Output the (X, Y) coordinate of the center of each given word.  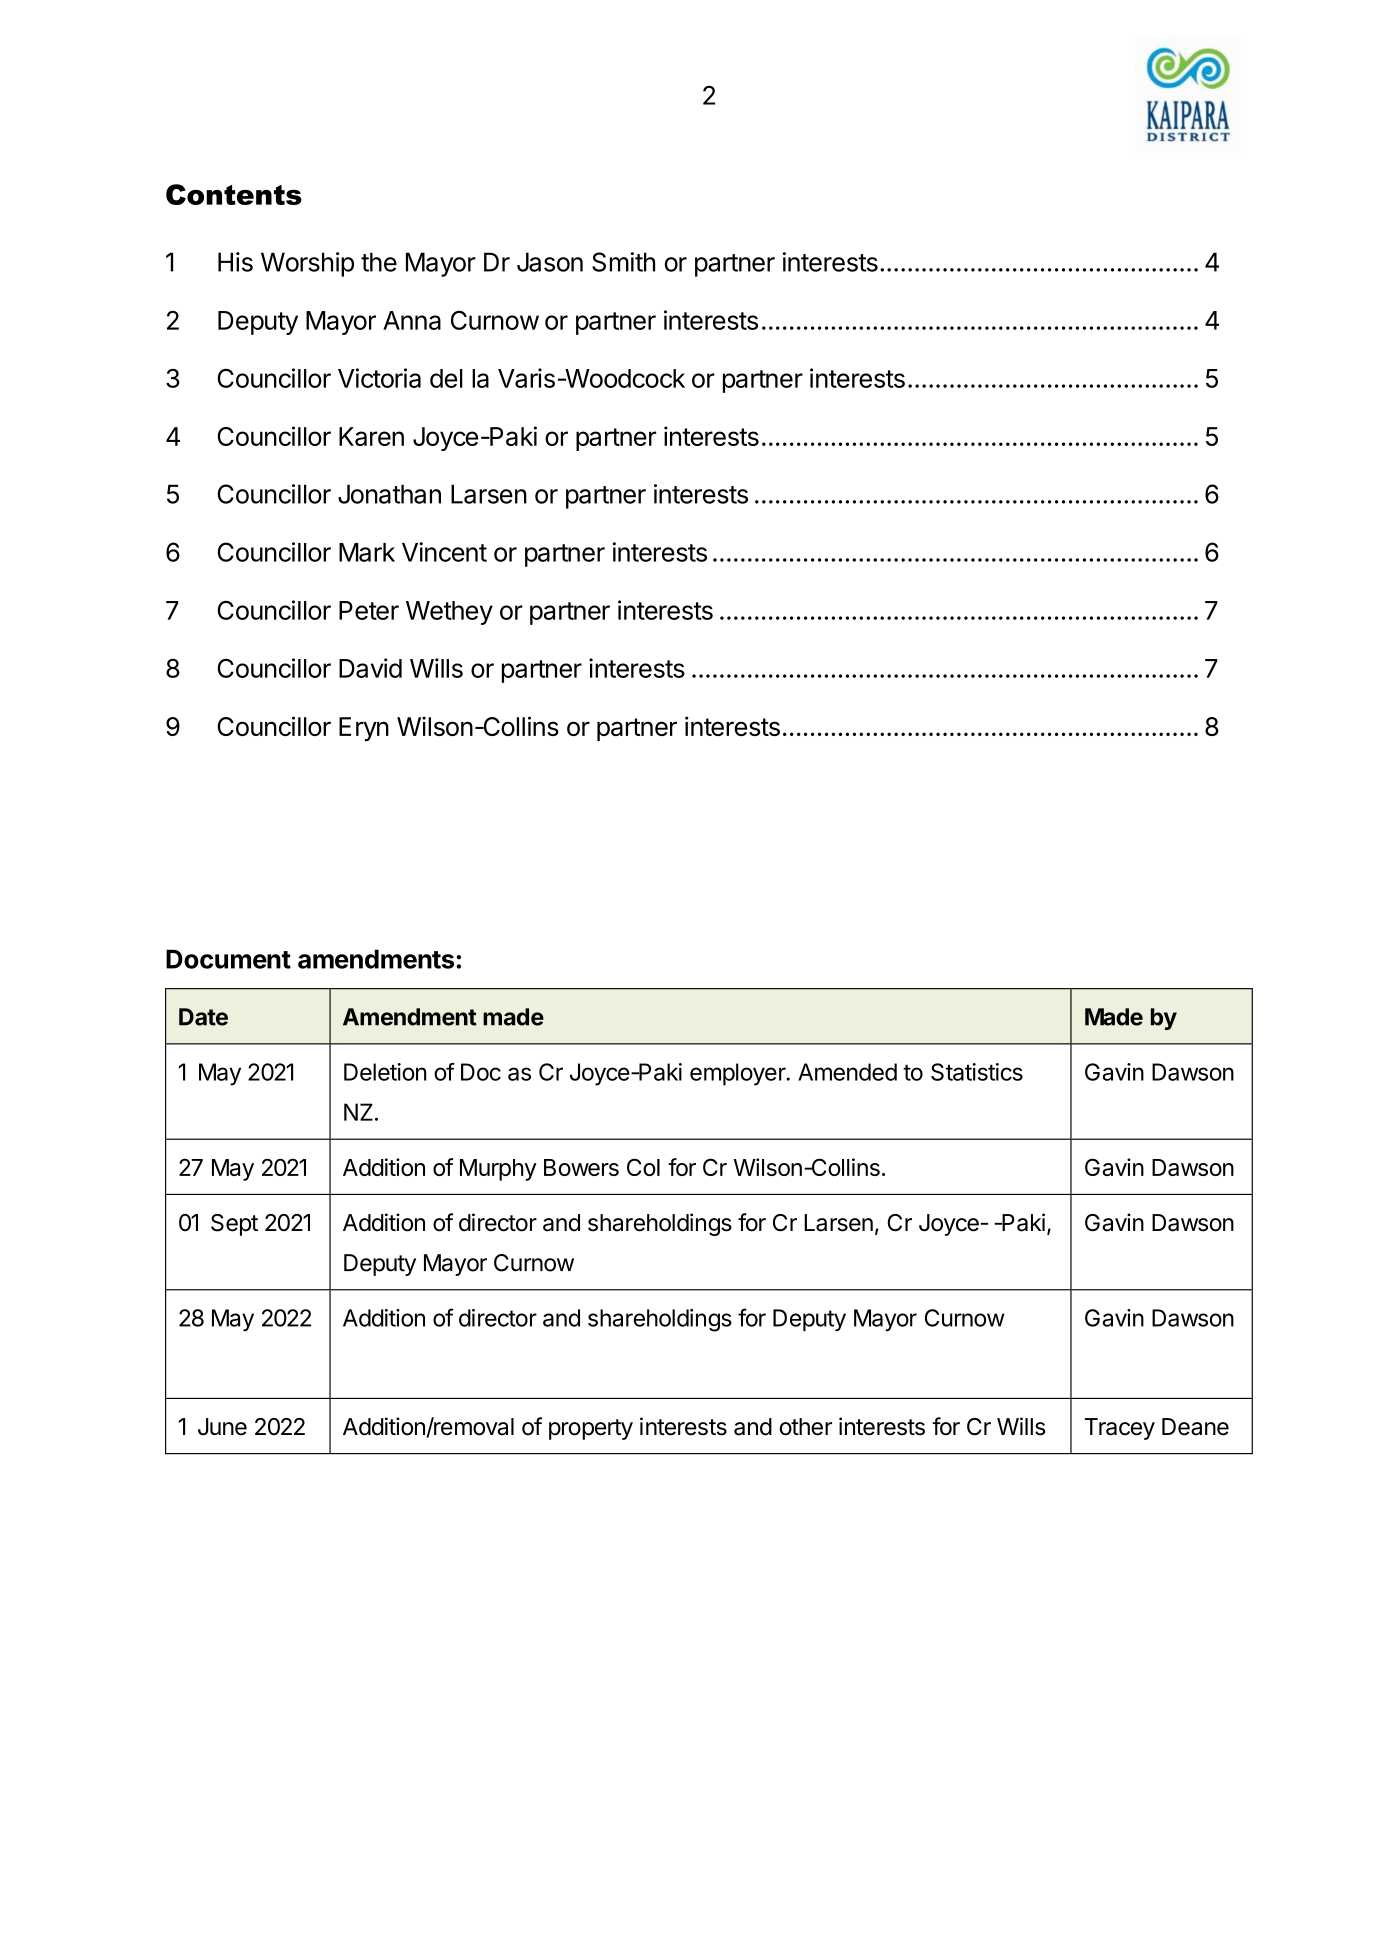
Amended (847, 1072)
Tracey (1120, 1429)
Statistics (977, 1072)
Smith (623, 262)
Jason (550, 262)
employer (739, 1074)
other (806, 1427)
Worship (307, 264)
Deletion (385, 1072)
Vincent (444, 552)
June (222, 1427)
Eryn (364, 729)
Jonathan (389, 494)
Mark (367, 552)
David (370, 668)
